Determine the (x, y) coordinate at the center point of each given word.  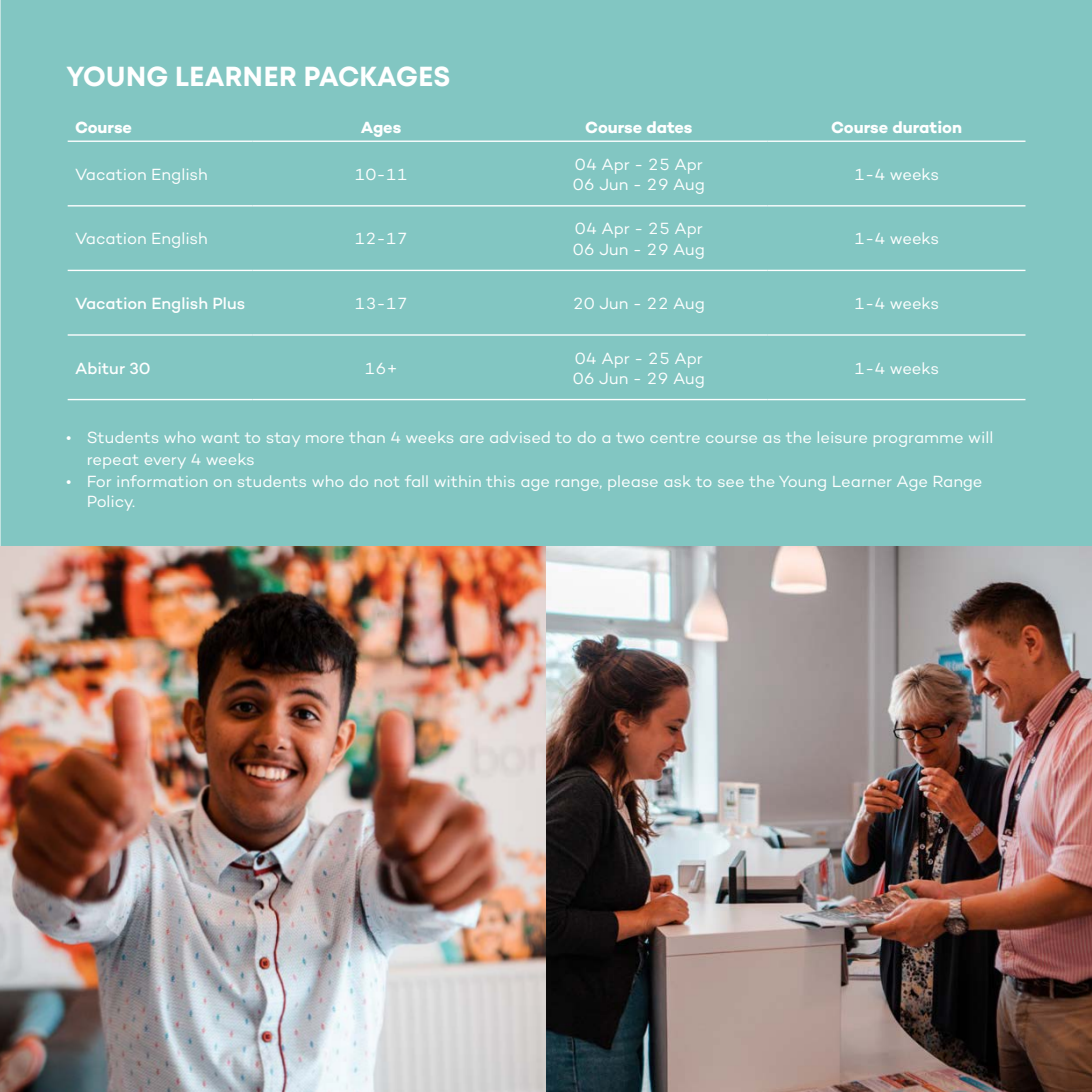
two (630, 438)
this (500, 481)
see (731, 483)
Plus (229, 303)
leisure (842, 437)
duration (927, 127)
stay (283, 440)
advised (519, 437)
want (220, 438)
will (980, 437)
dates (669, 127)
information (162, 481)
